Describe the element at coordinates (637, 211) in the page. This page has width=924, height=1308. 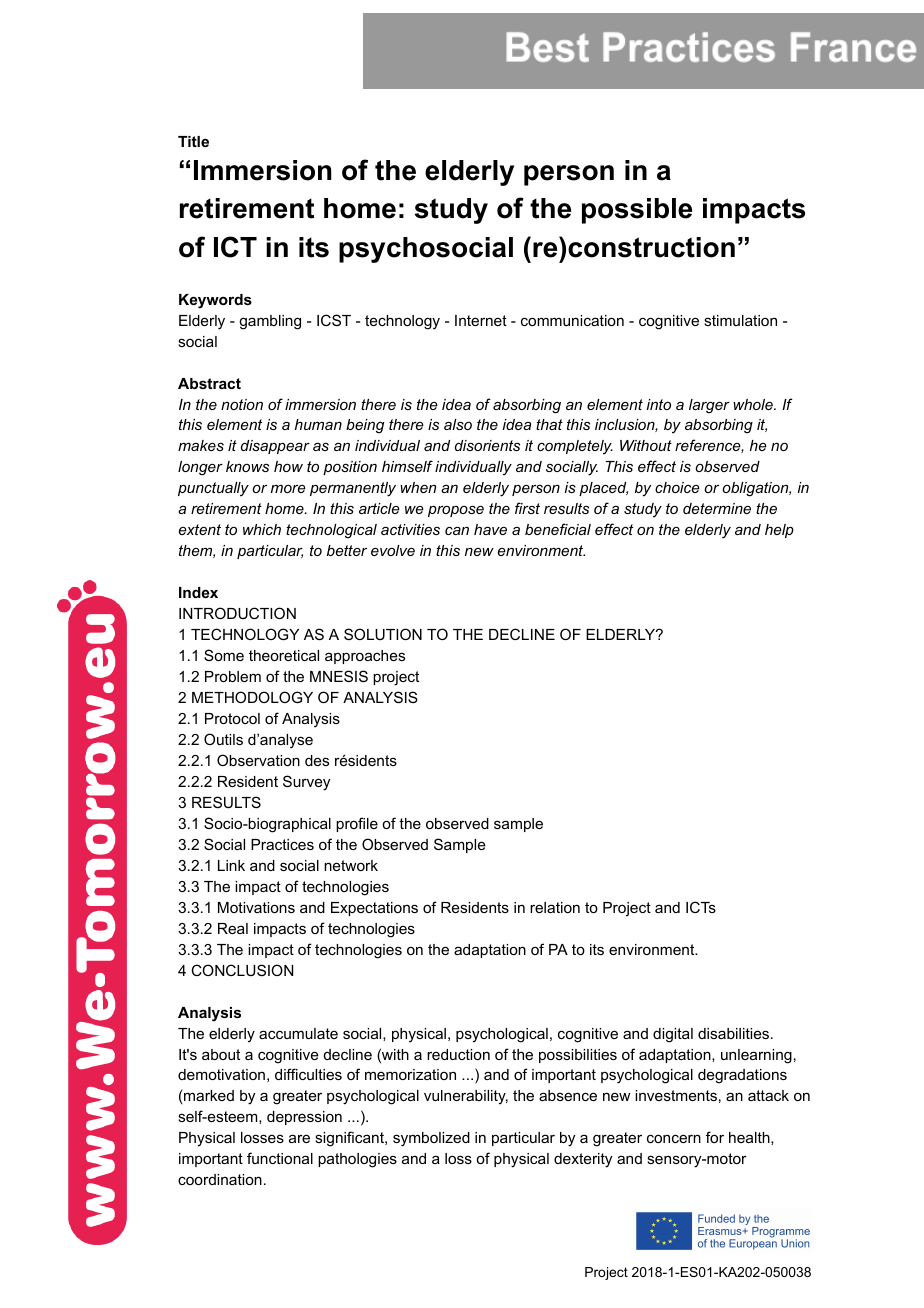
I see `possible` at that location.
